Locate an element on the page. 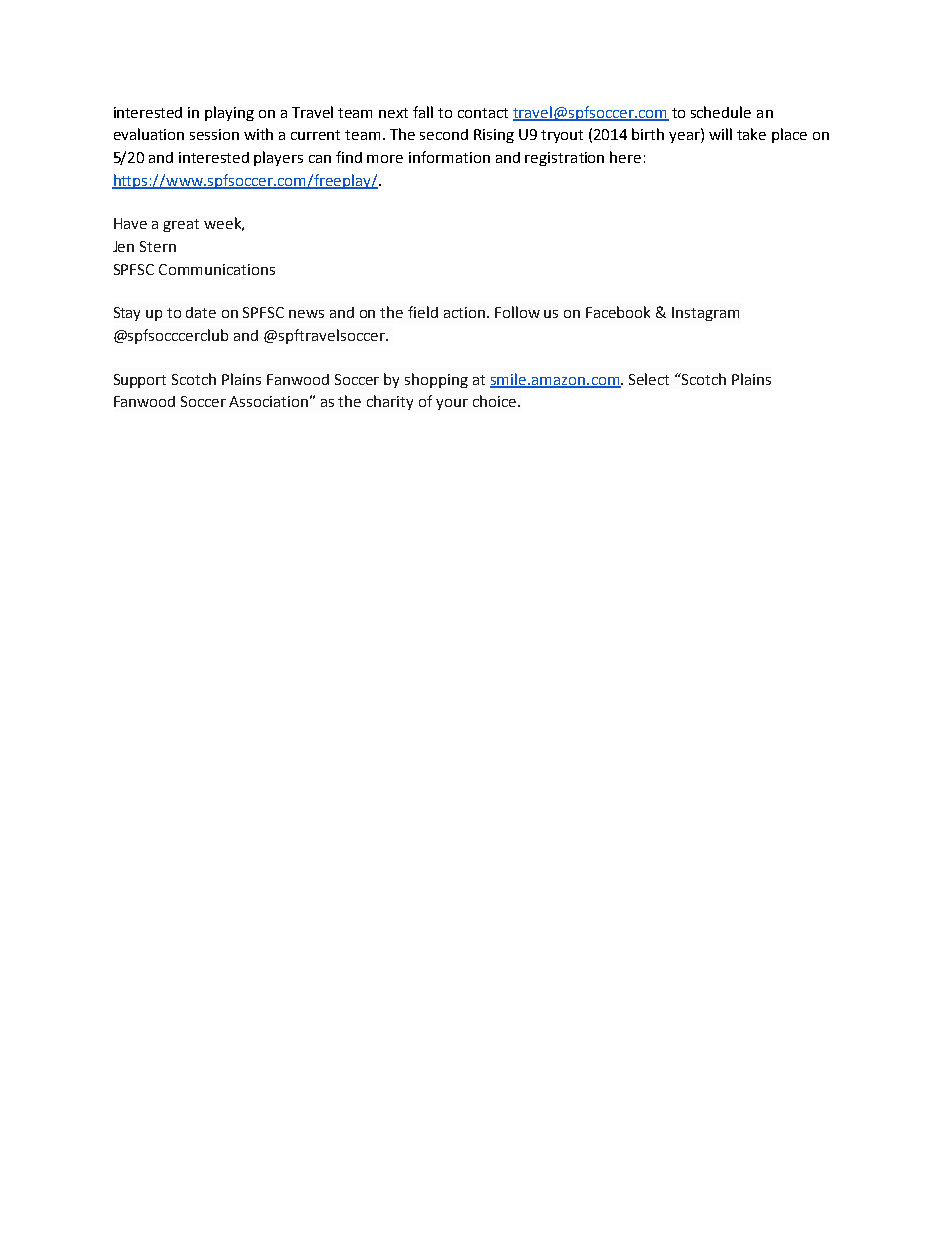 The width and height of the document is (952, 1233). Support is located at coordinates (140, 381).
